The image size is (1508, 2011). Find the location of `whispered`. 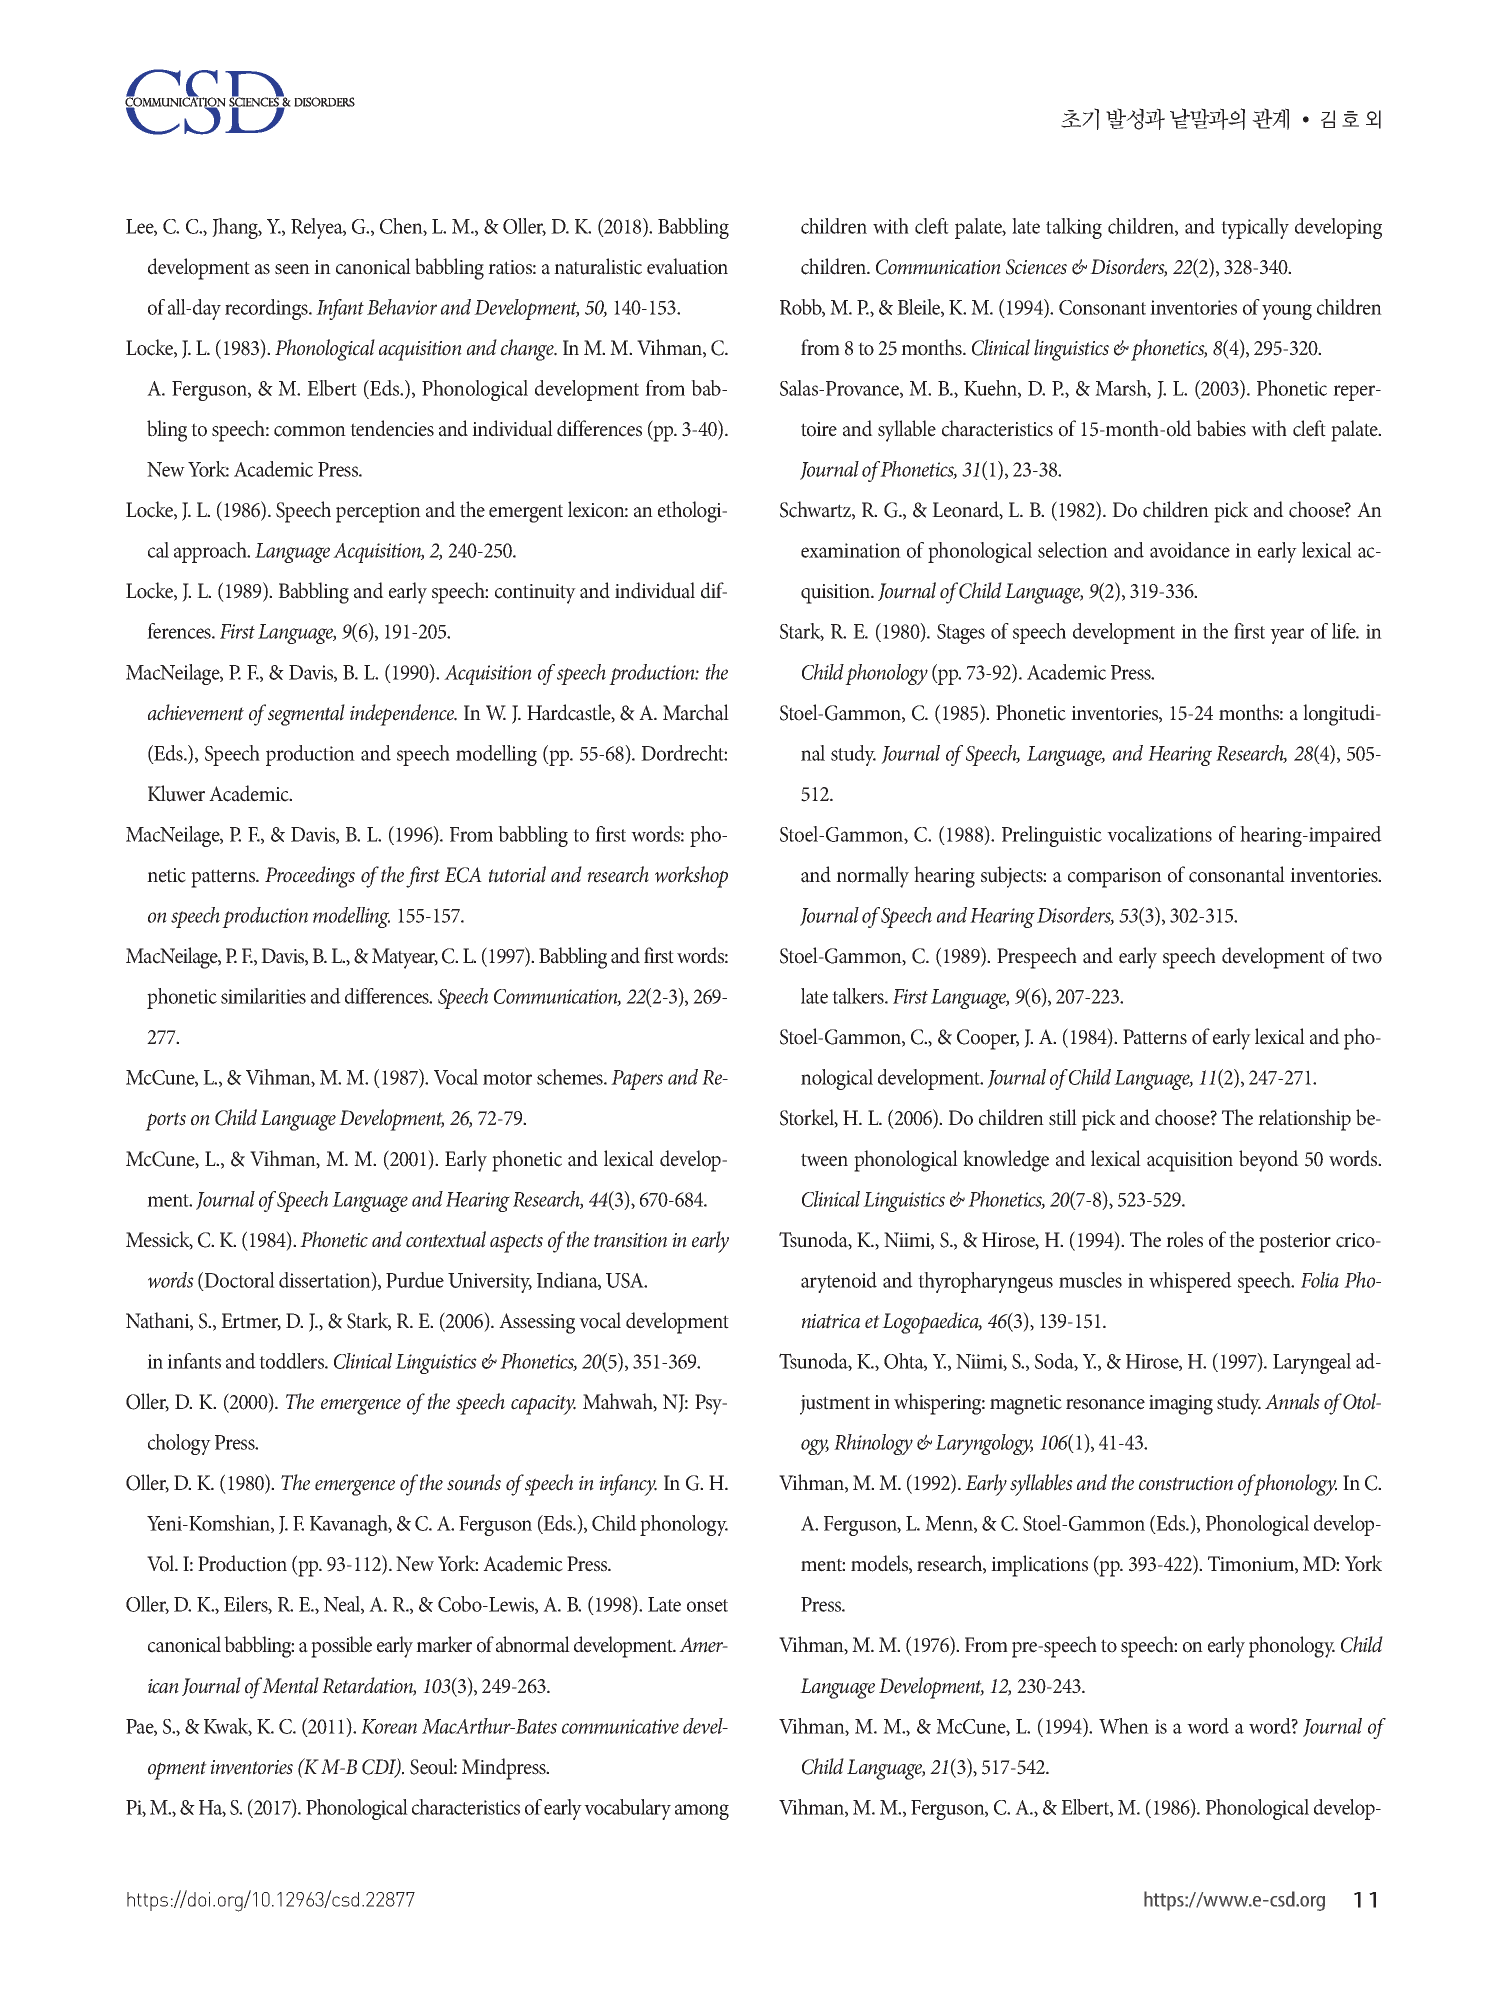

whispered is located at coordinates (1190, 1282).
